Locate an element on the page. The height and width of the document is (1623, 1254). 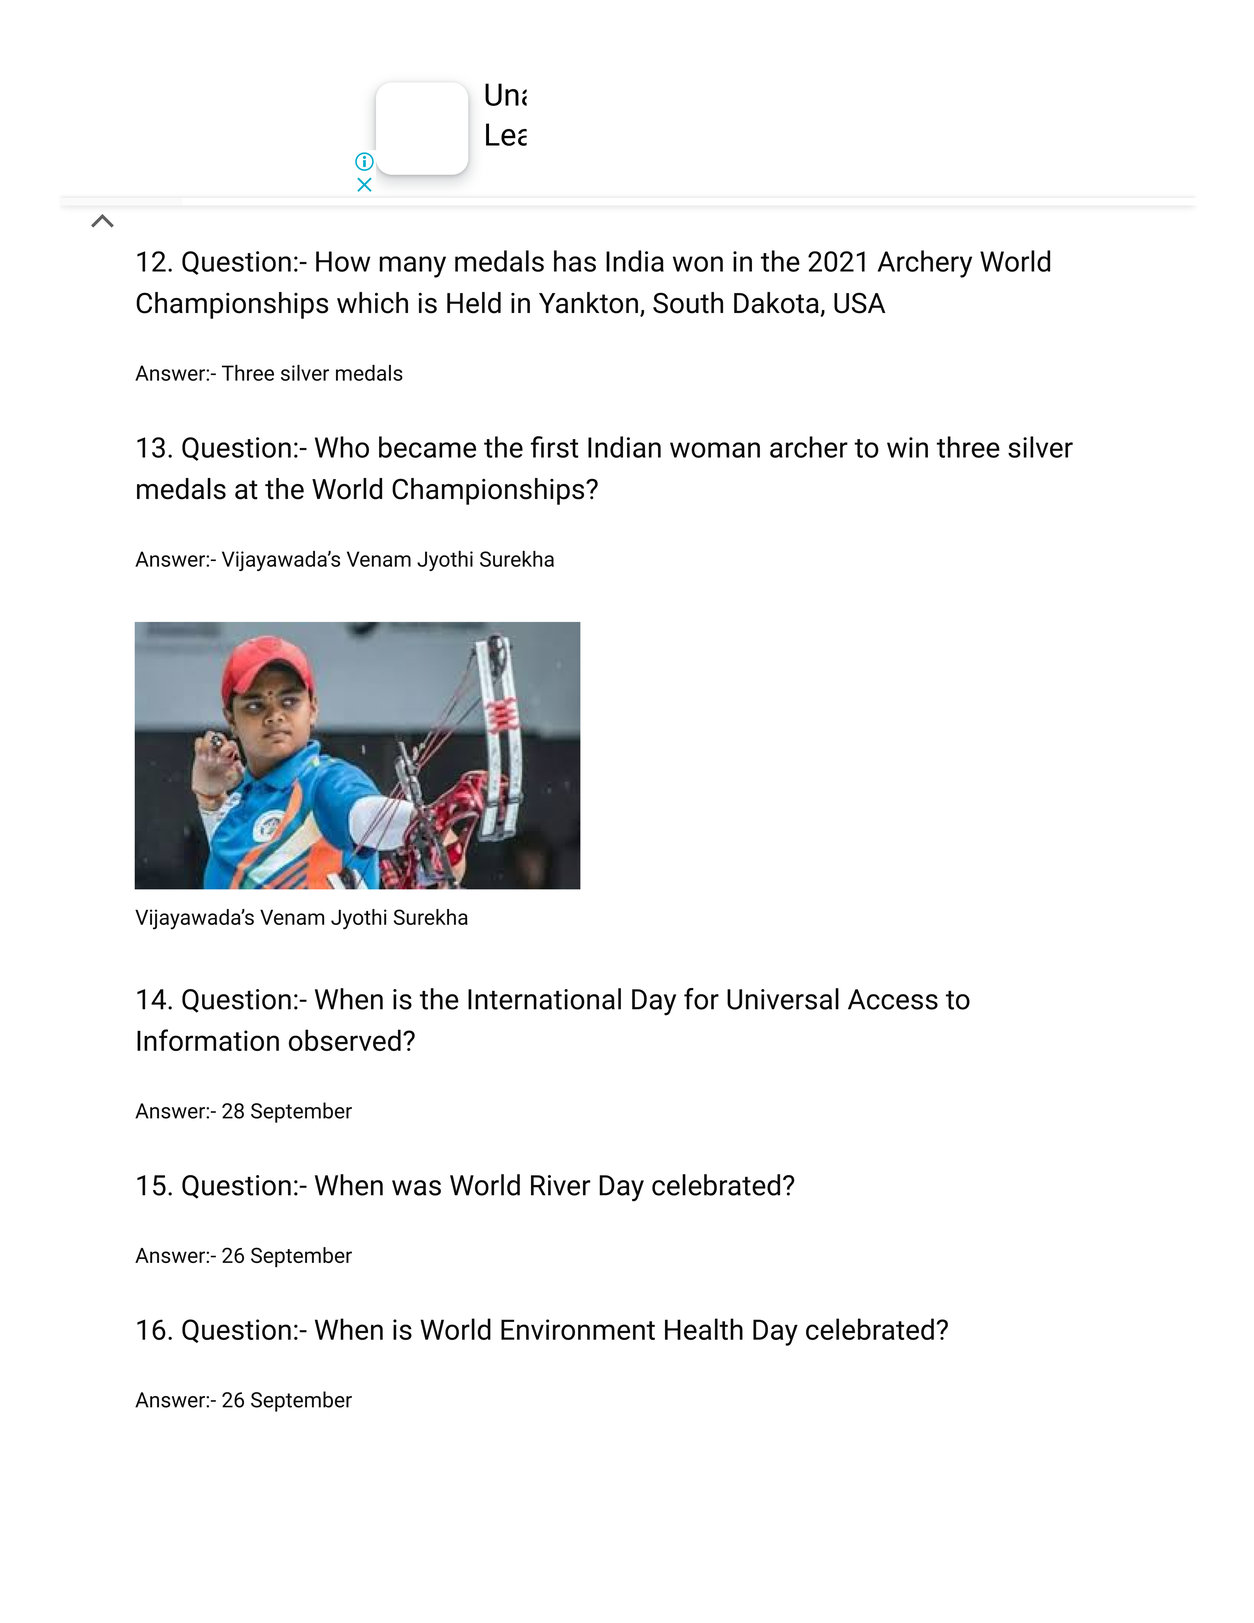
was is located at coordinates (416, 1188).
